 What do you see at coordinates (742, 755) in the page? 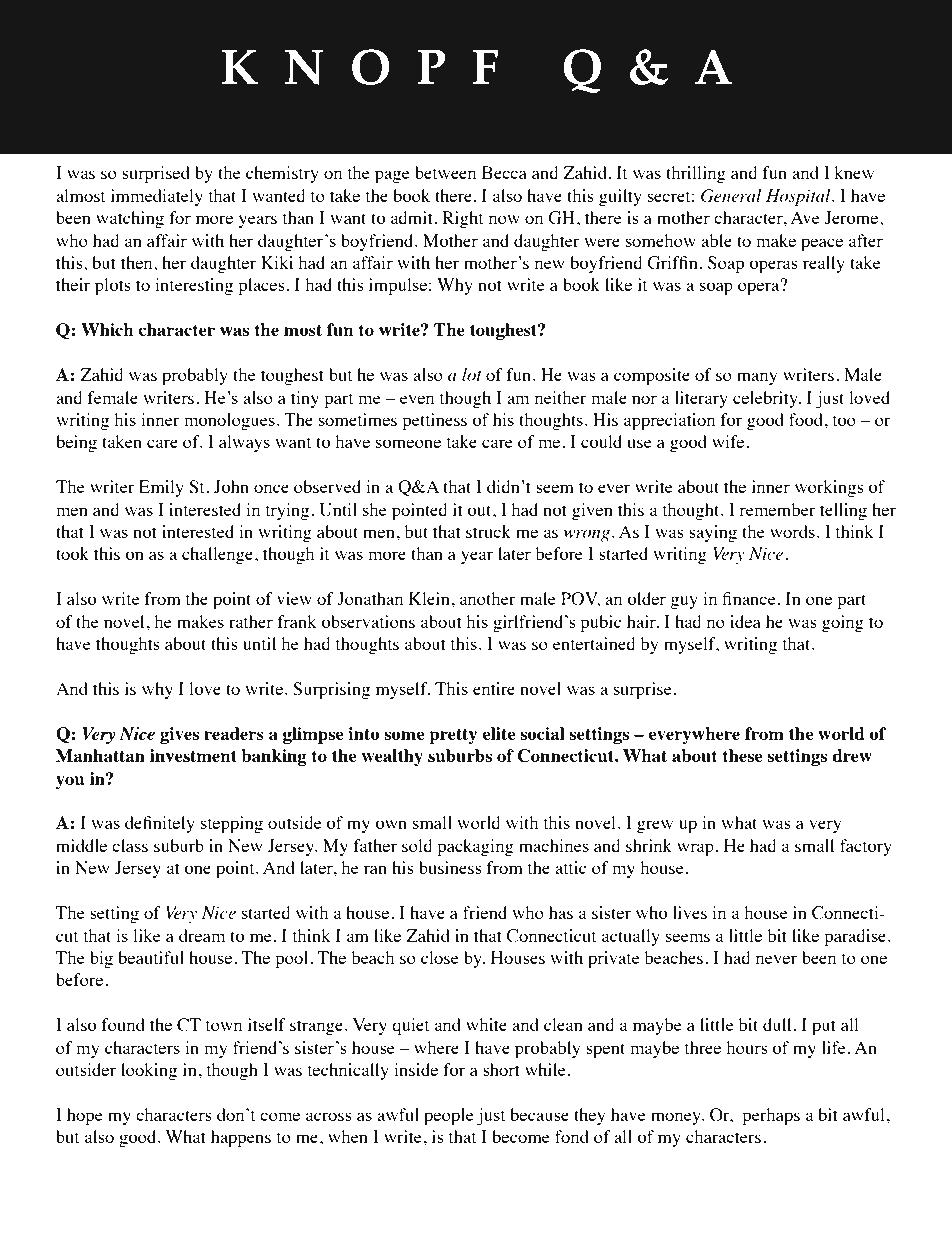
I see `these` at bounding box center [742, 755].
